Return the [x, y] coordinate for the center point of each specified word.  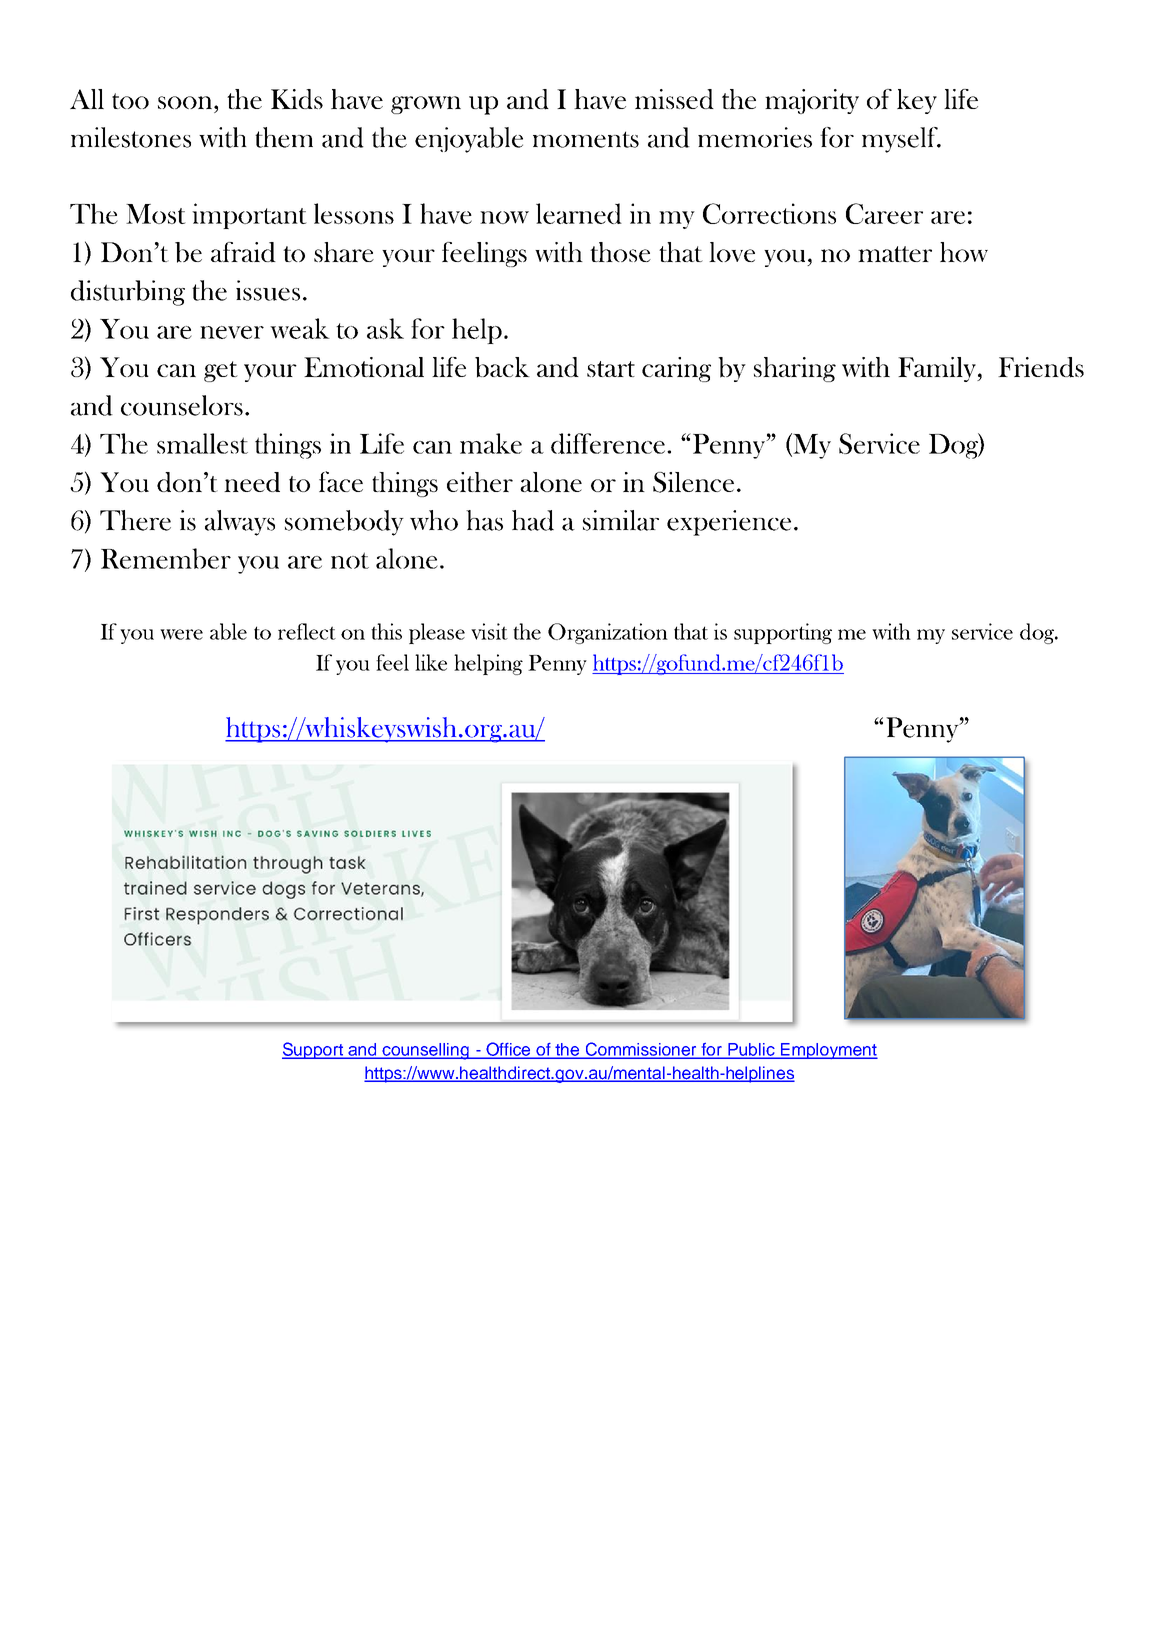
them [284, 137]
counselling [426, 1051]
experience [729, 523]
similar [621, 520]
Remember [166, 558]
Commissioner [641, 1050]
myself [901, 140]
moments [586, 139]
